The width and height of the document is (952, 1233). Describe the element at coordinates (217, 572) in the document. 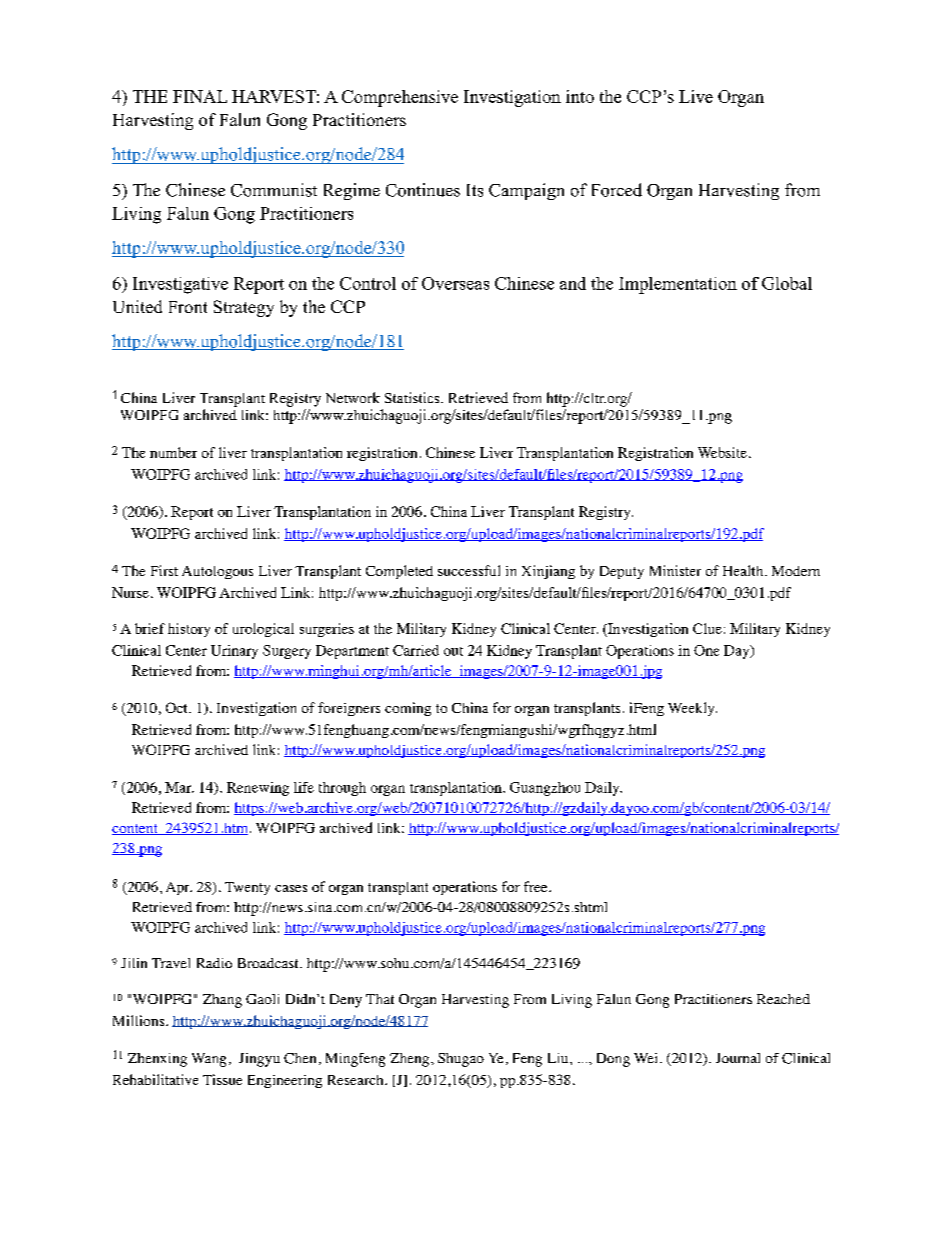

I see `Autologous` at that location.
